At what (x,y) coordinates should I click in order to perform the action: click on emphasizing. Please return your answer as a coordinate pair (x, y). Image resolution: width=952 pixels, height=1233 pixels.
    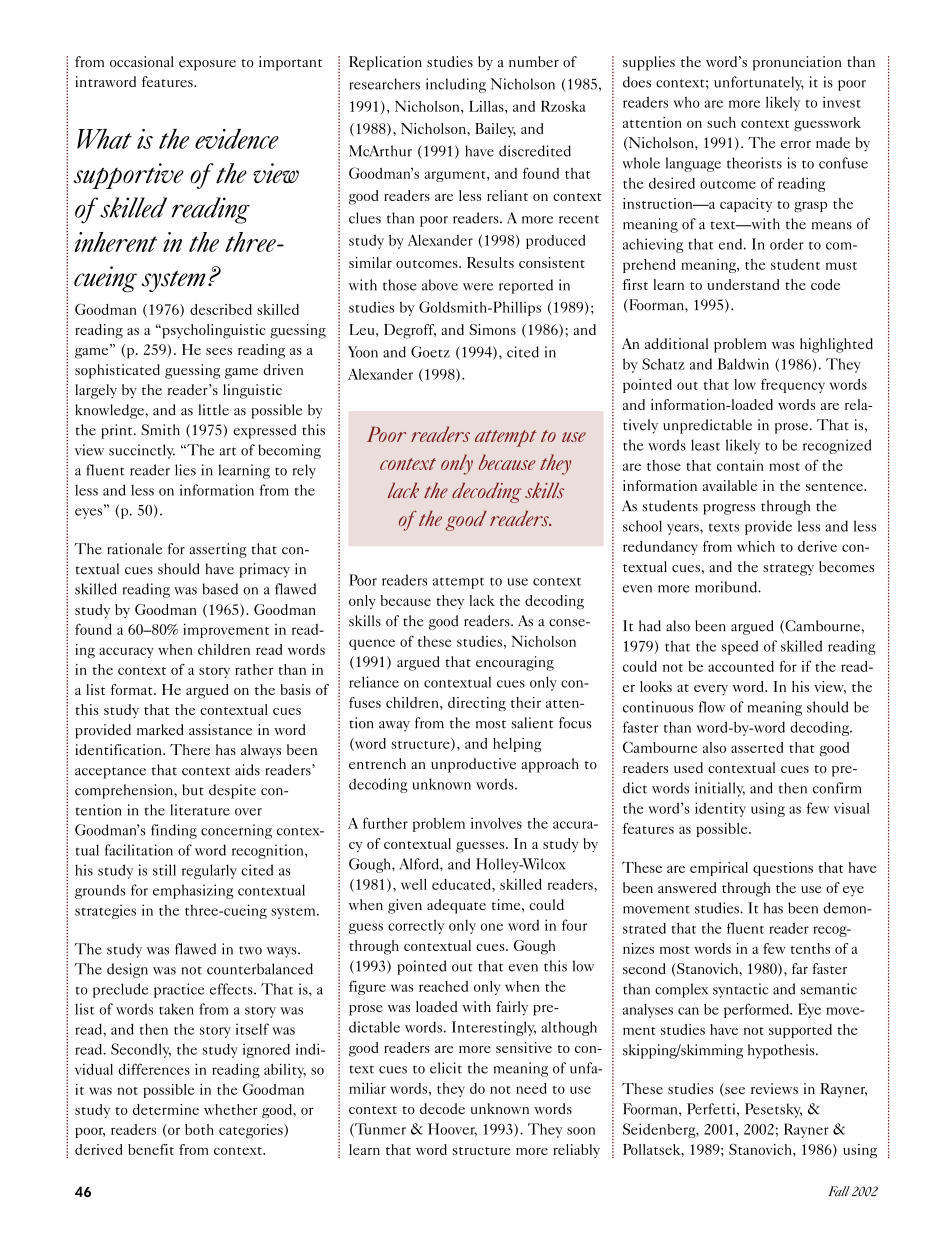
    Looking at the image, I should click on (193, 891).
